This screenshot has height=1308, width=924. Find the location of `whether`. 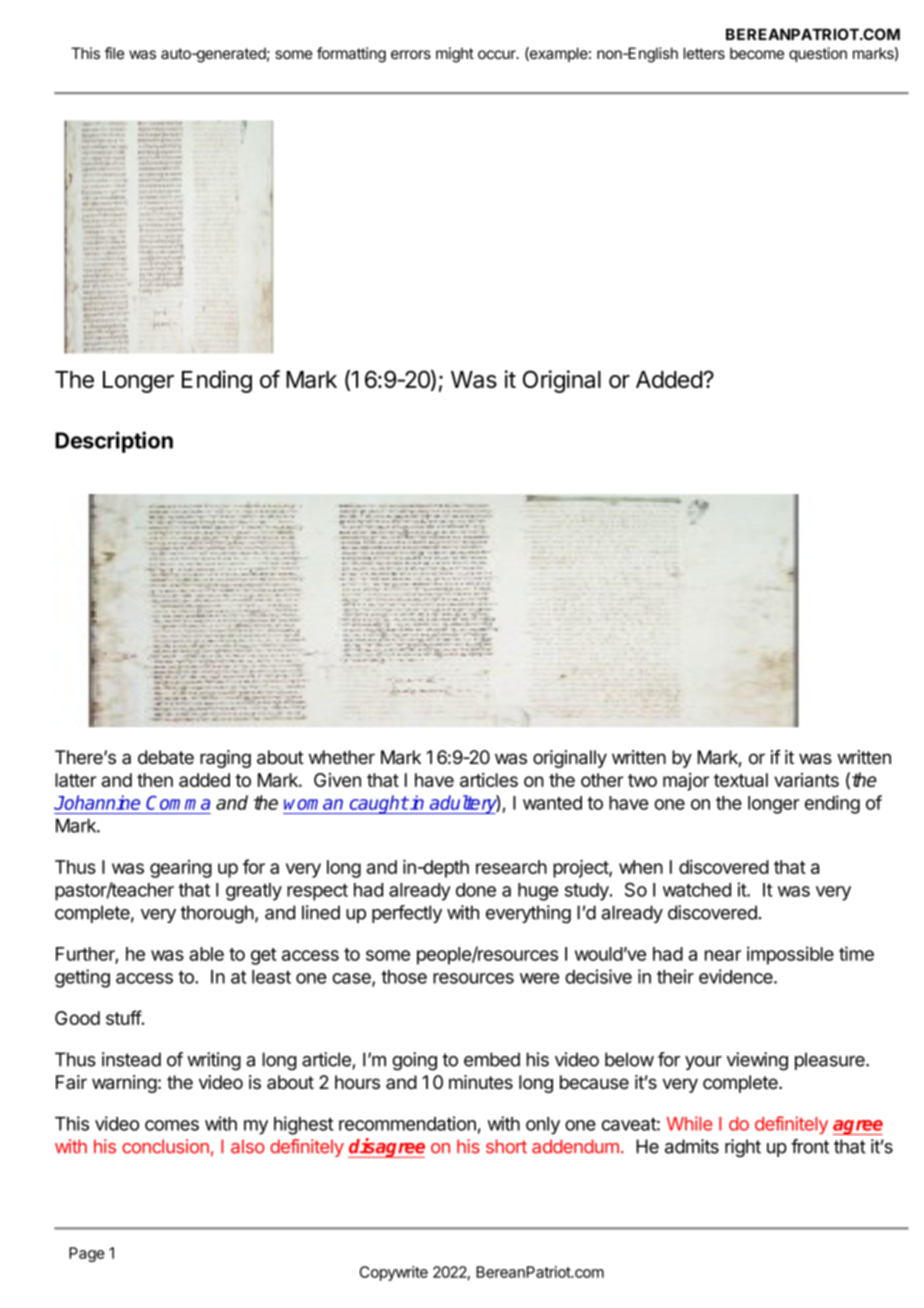

whether is located at coordinates (342, 757).
